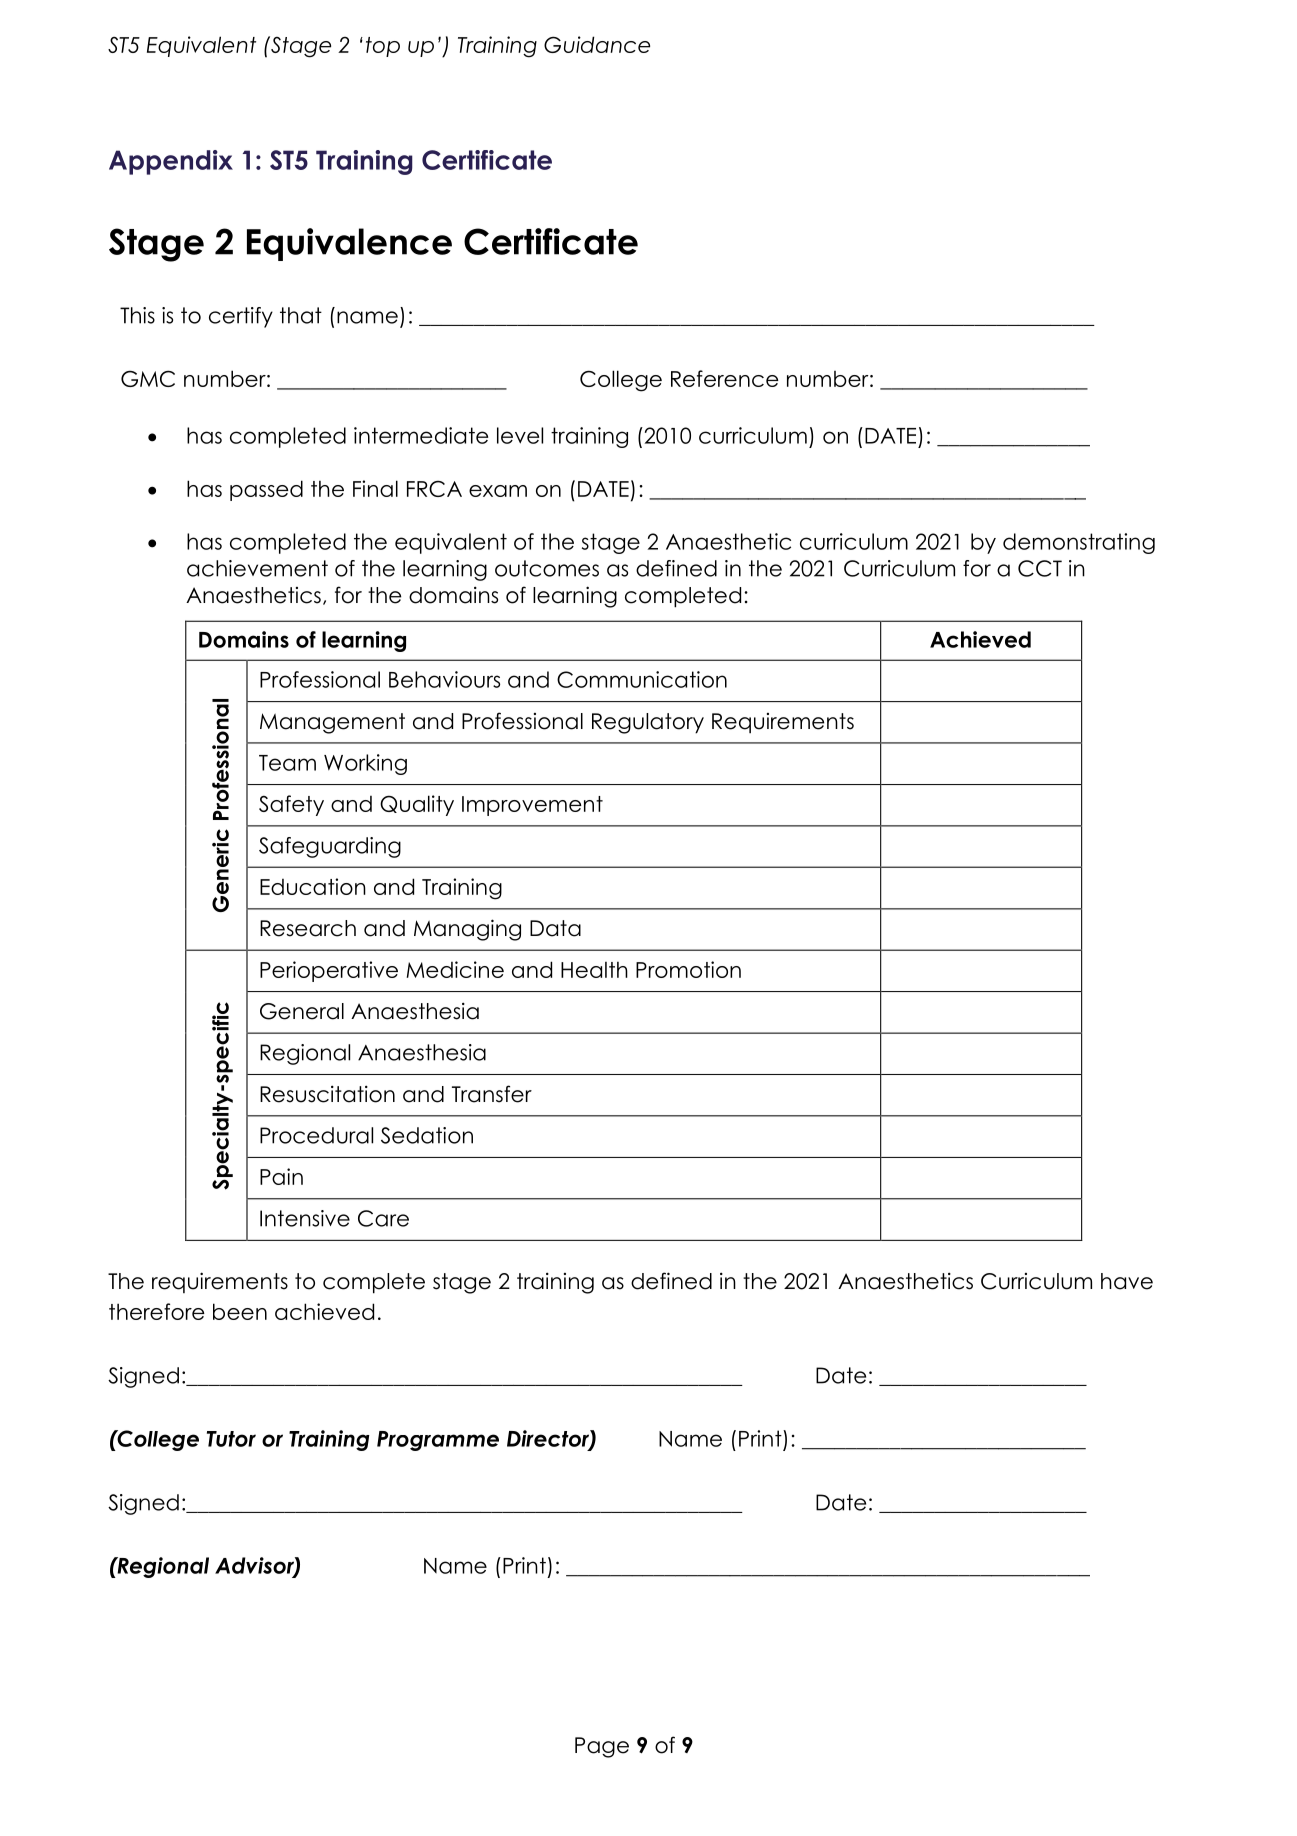 The width and height of the document is (1297, 1836). I want to click on Promotion, so click(688, 969).
